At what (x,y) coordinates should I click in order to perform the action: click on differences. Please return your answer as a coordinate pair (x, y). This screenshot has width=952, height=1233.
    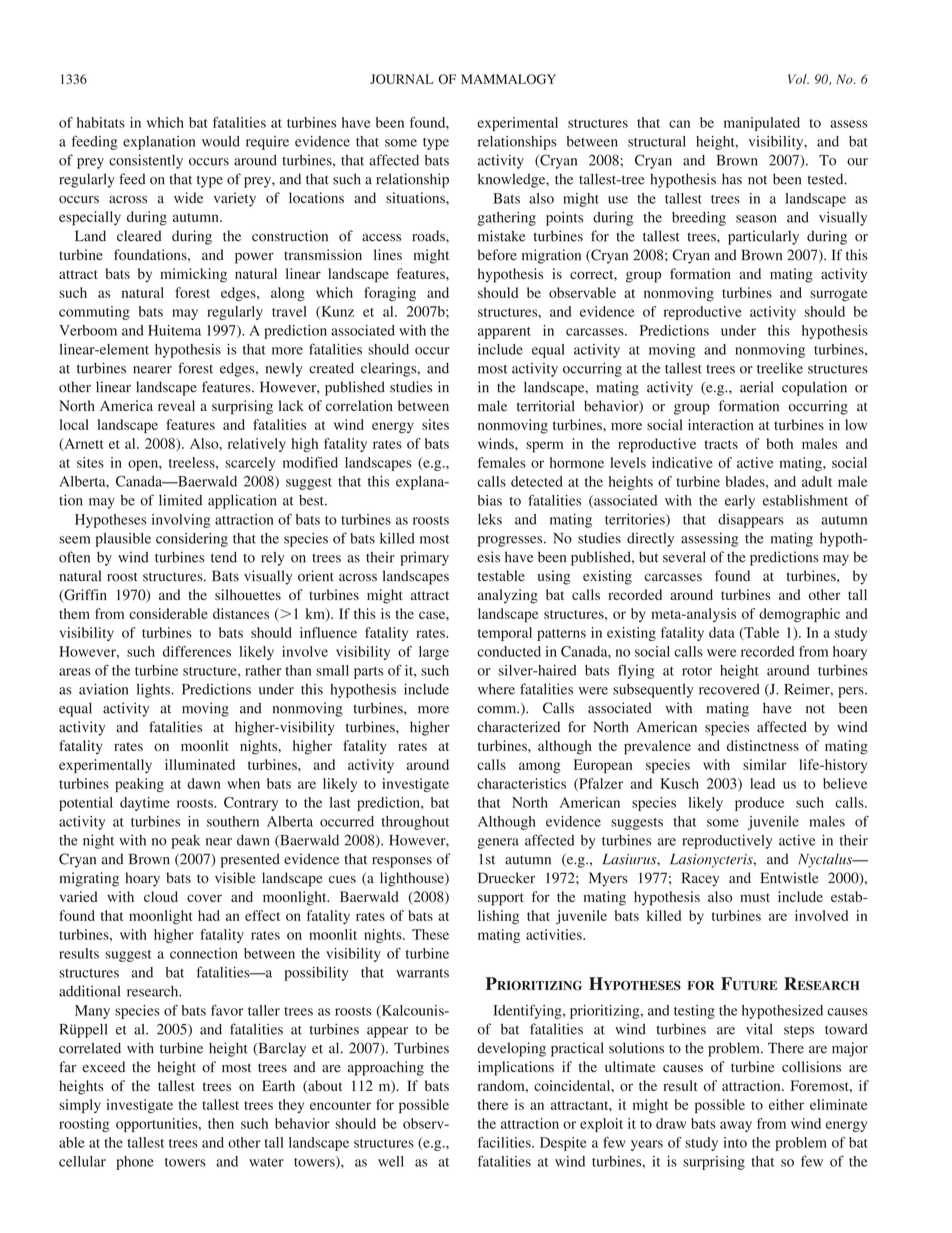
    Looking at the image, I should click on (197, 651).
